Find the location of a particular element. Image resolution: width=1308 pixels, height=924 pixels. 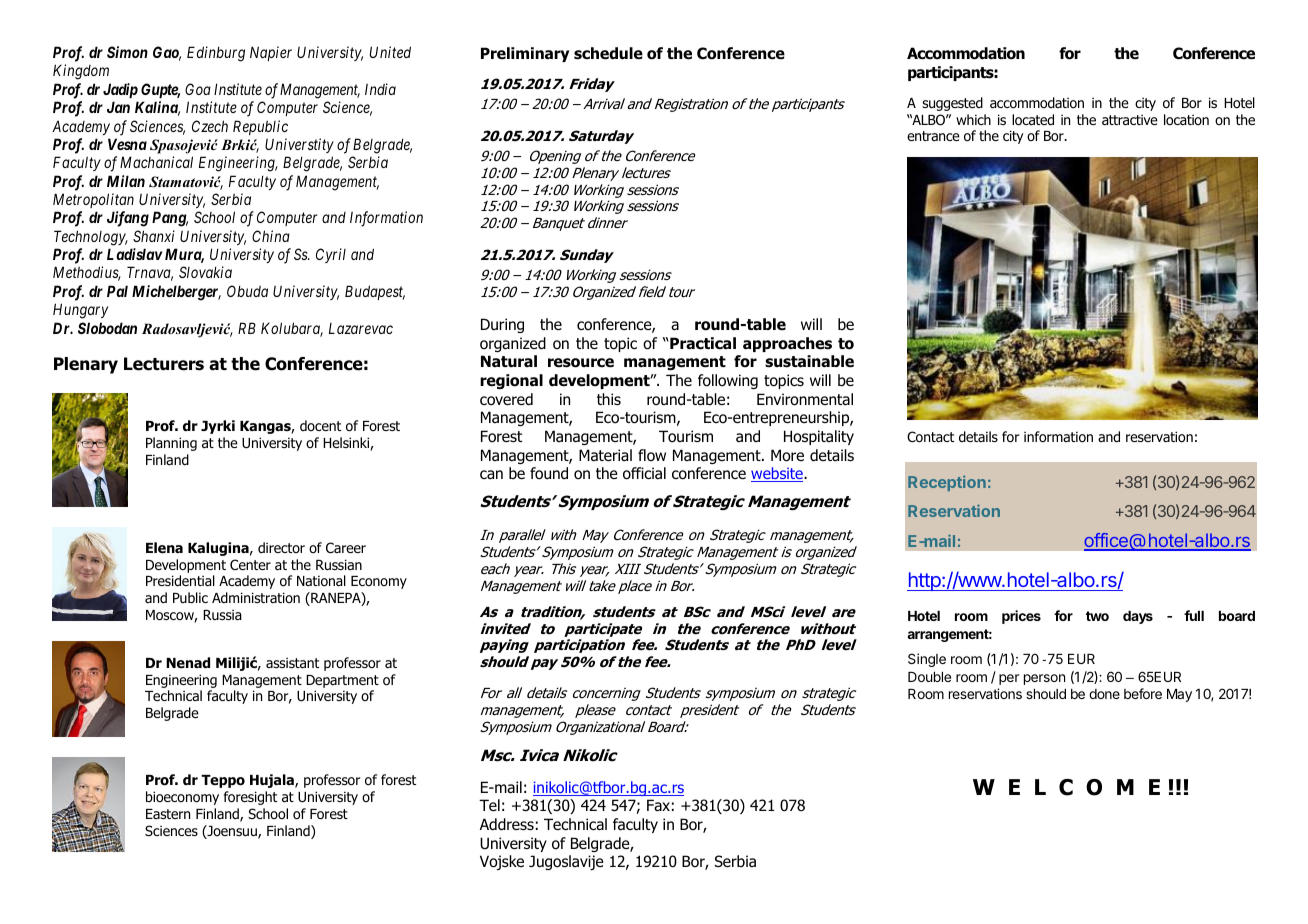

Goa is located at coordinates (198, 89).
